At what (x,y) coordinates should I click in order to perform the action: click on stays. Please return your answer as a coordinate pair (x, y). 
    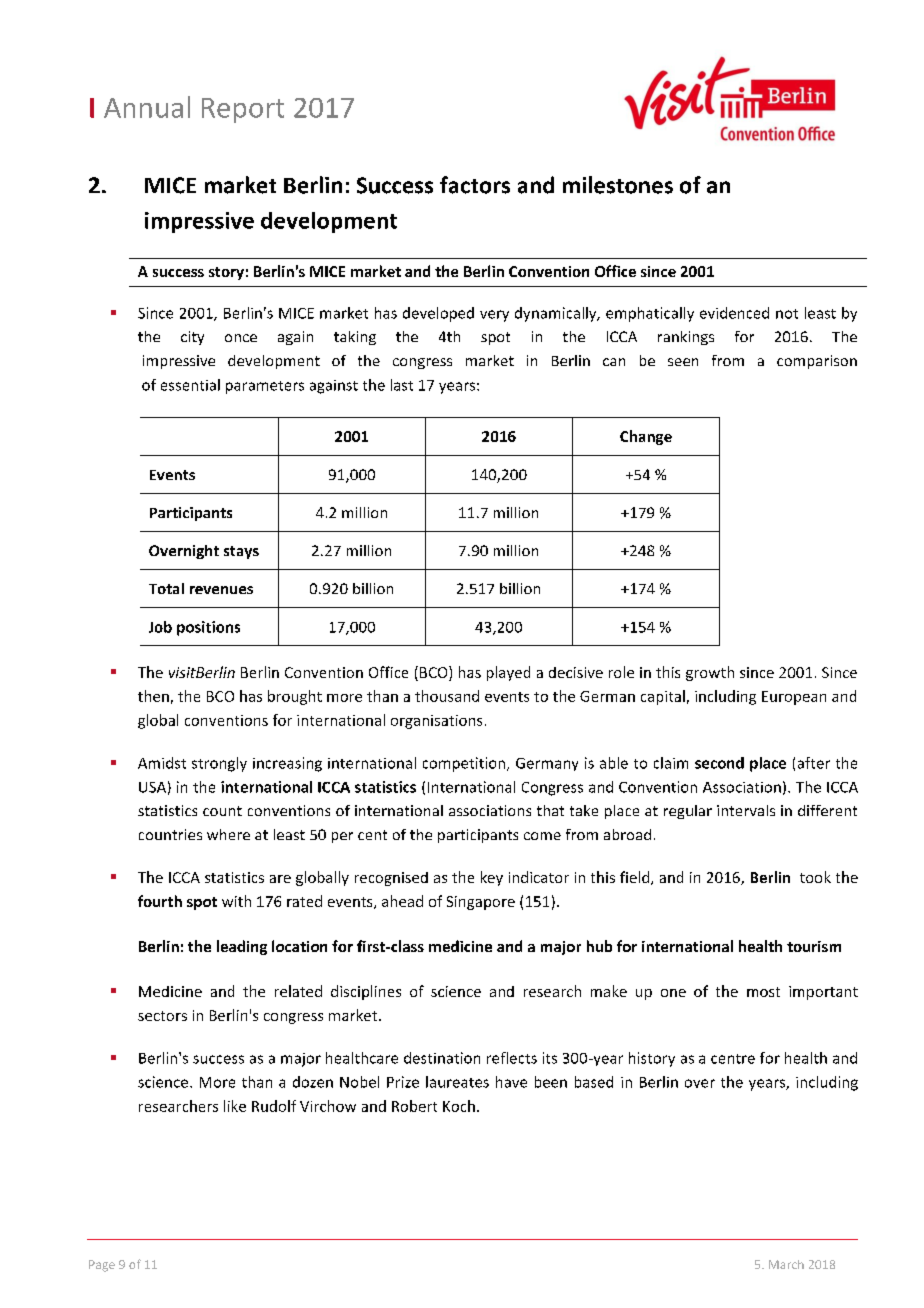
    Looking at the image, I should click on (241, 552).
